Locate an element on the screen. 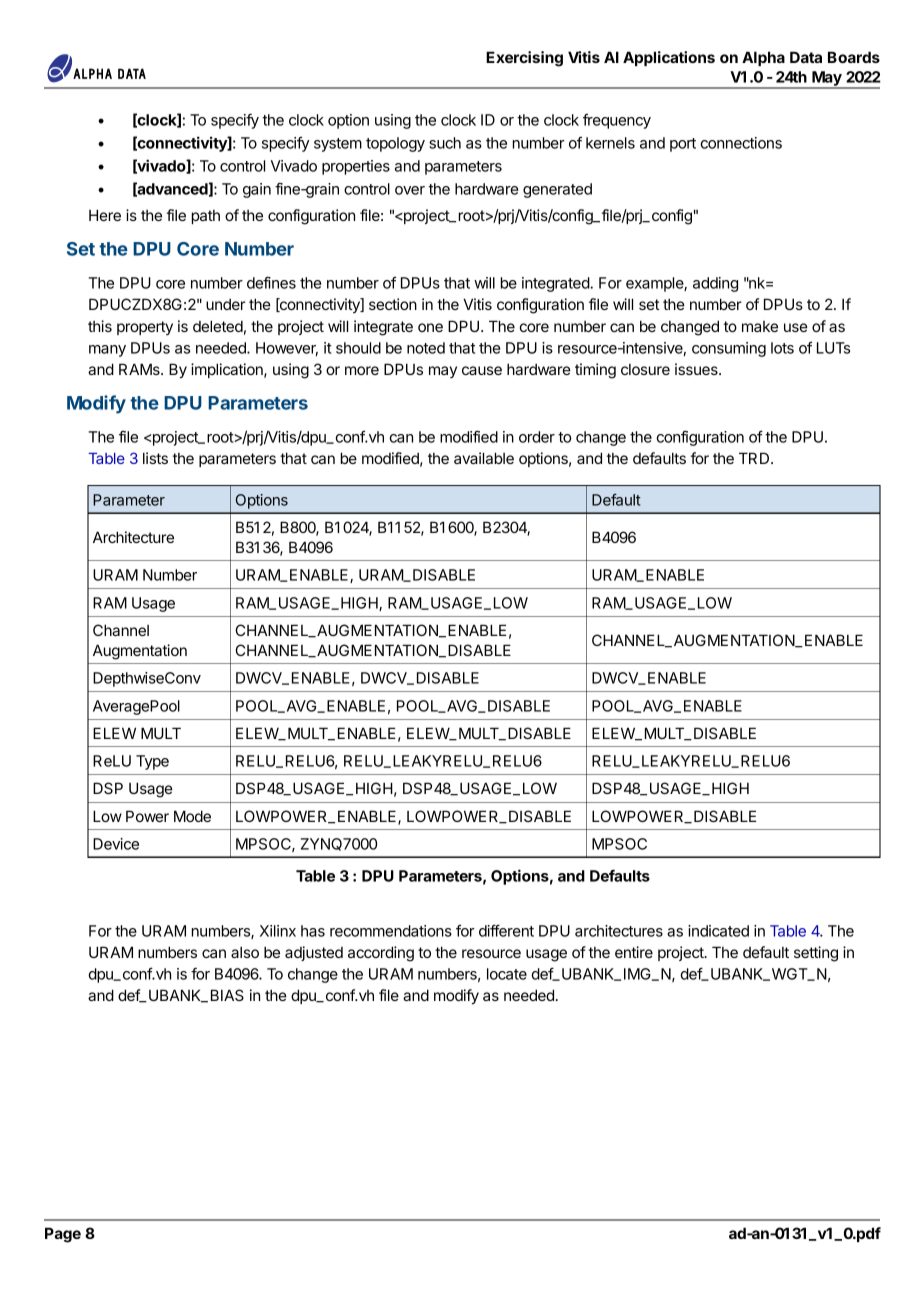 The width and height of the screenshot is (924, 1308). lists is located at coordinates (155, 458).
